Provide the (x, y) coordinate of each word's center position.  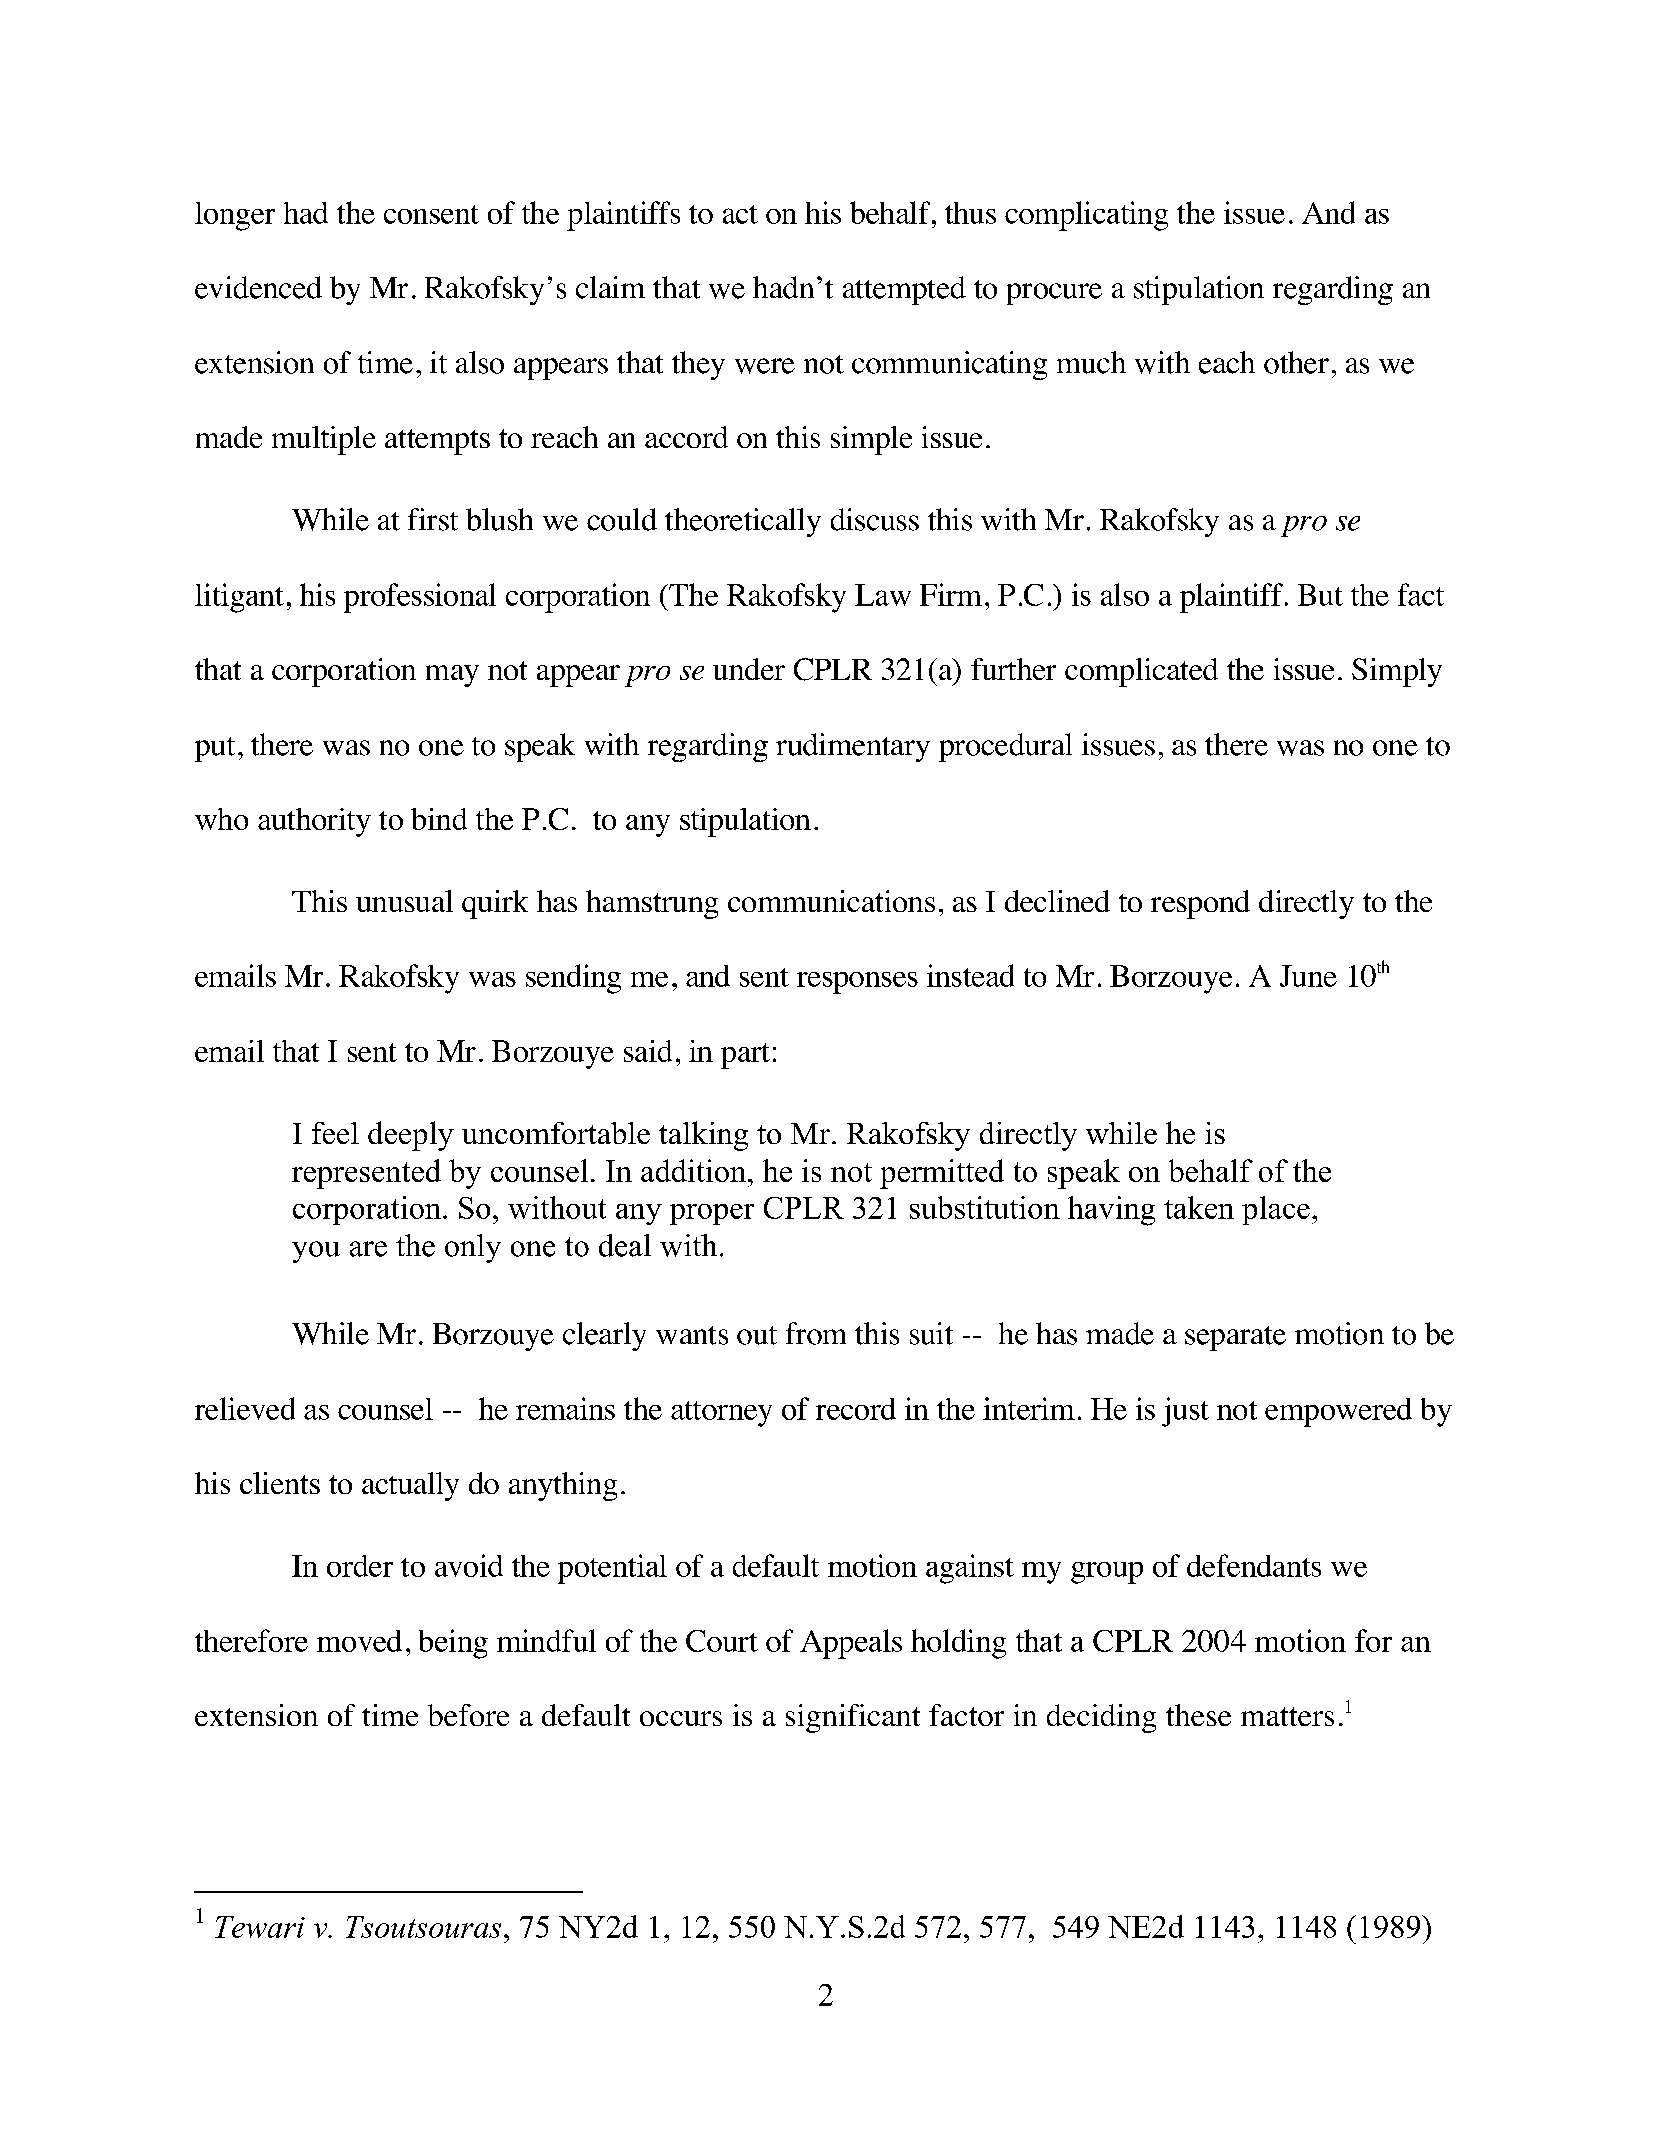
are (368, 1249)
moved (359, 1641)
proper (712, 1214)
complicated (1141, 672)
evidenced (258, 287)
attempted (904, 290)
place (1276, 1210)
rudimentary (853, 747)
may (452, 676)
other (1296, 362)
